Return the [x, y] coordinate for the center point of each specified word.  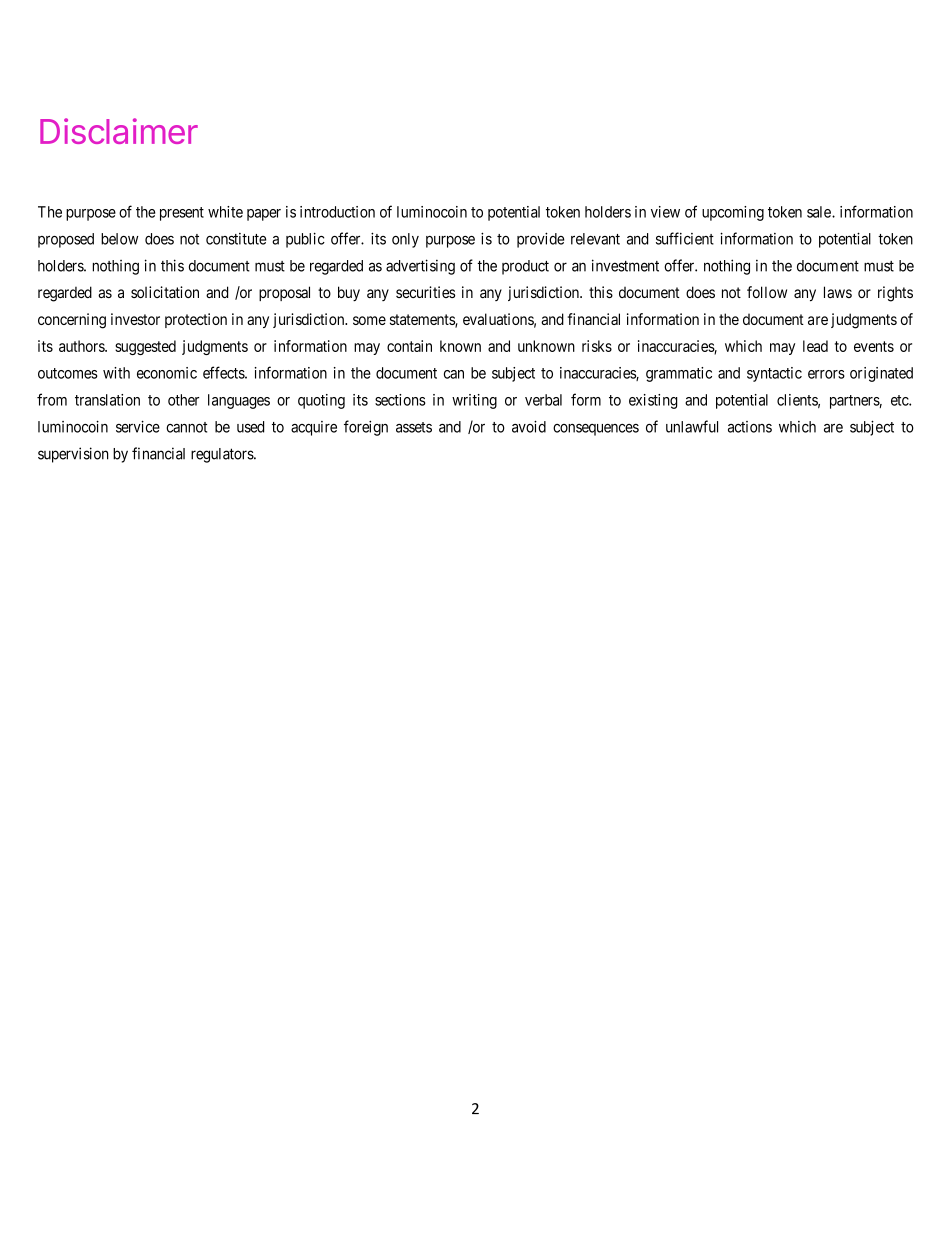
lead [815, 346]
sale [820, 212]
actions [750, 427]
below [120, 239]
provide [540, 240]
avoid [529, 426]
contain [409, 346]
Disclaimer [119, 131]
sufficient [685, 238]
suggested [145, 347]
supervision [73, 455]
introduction [337, 212]
